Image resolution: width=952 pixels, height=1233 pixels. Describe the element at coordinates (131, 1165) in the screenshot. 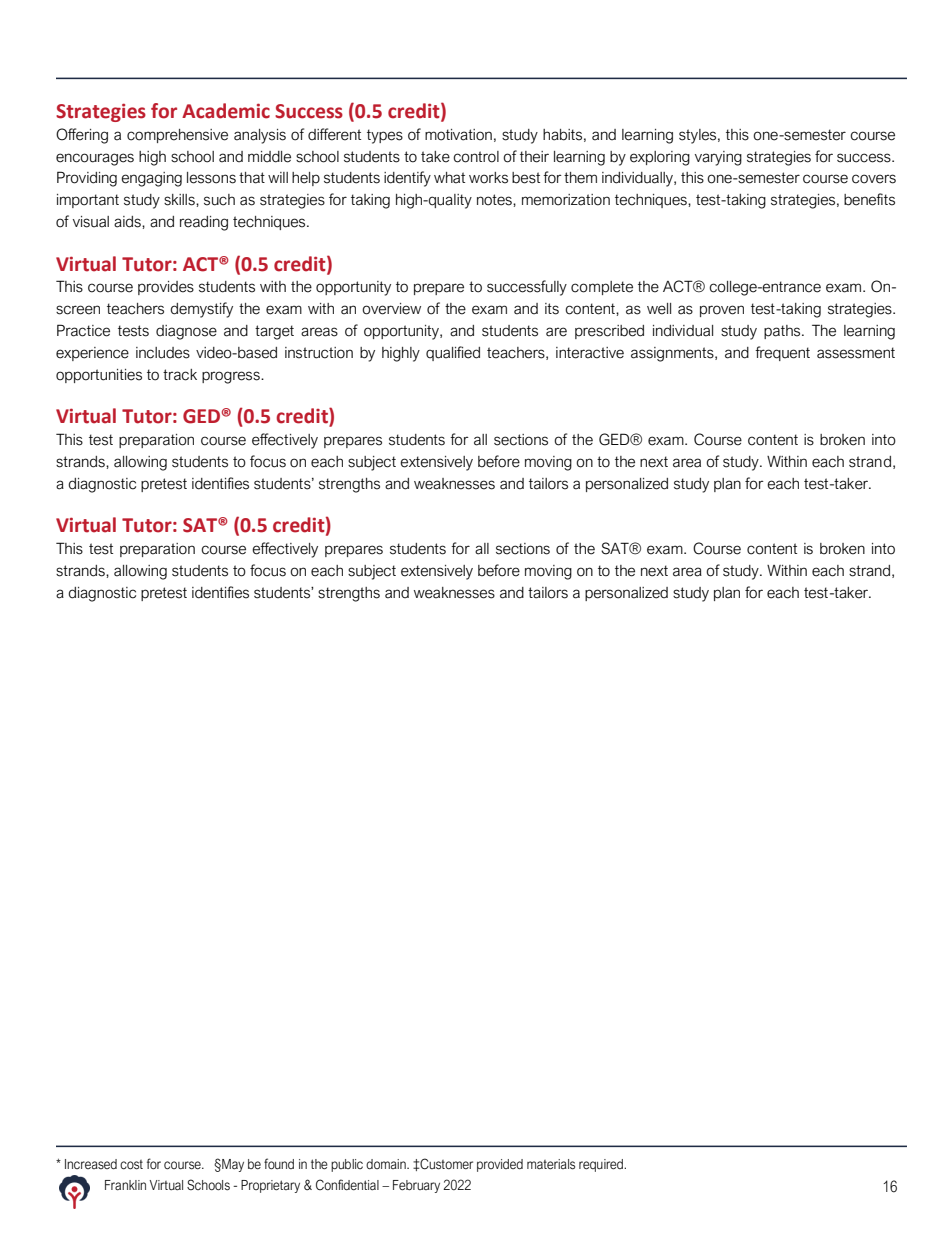

I see `cost` at that location.
